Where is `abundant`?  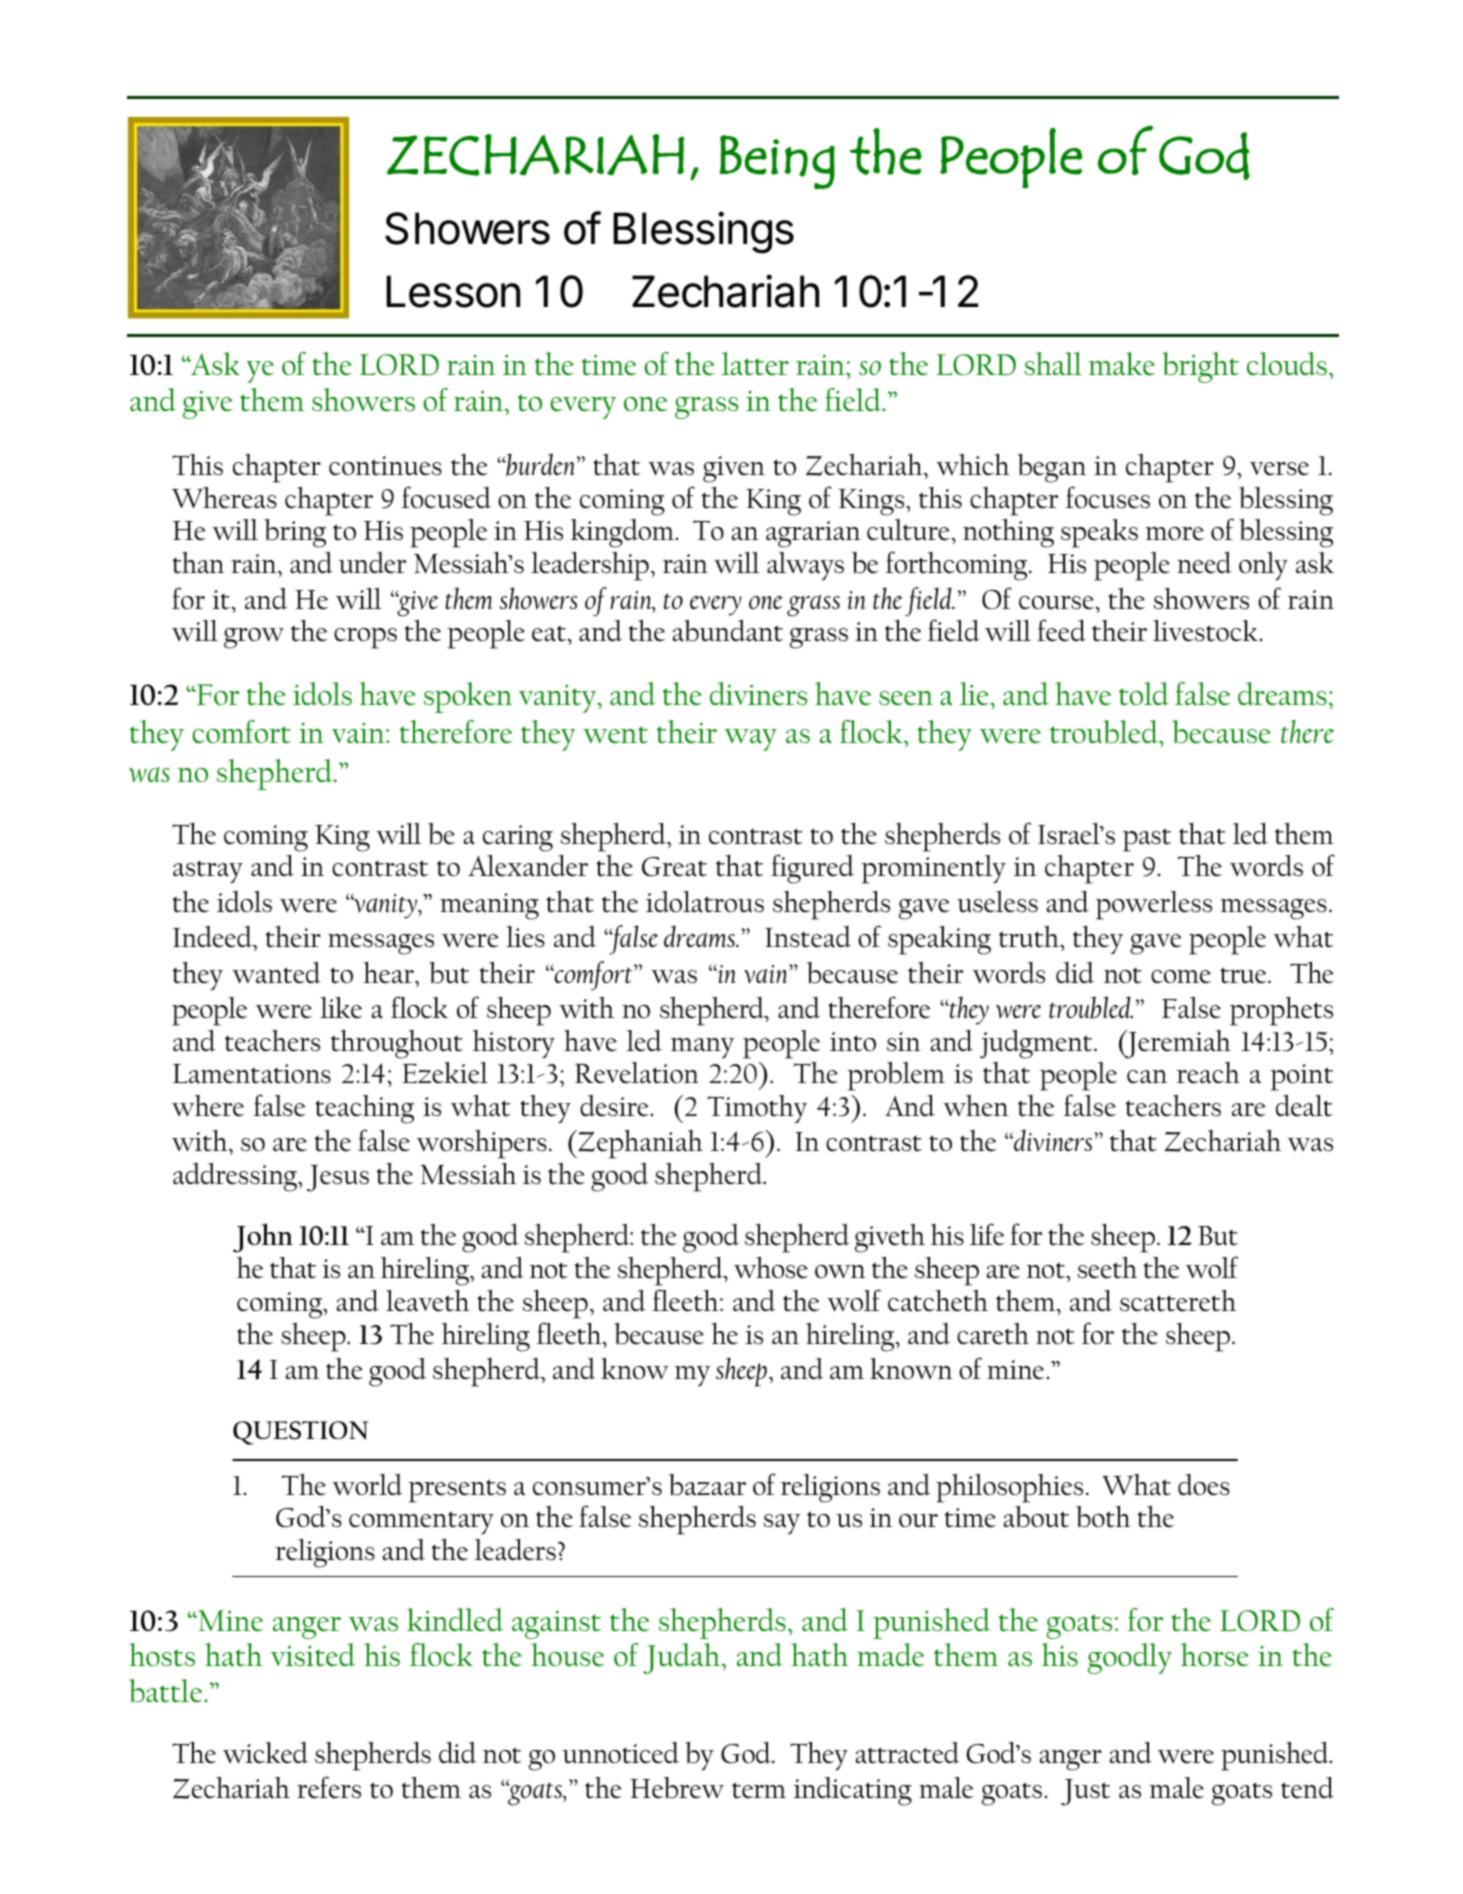 abundant is located at coordinates (728, 631).
